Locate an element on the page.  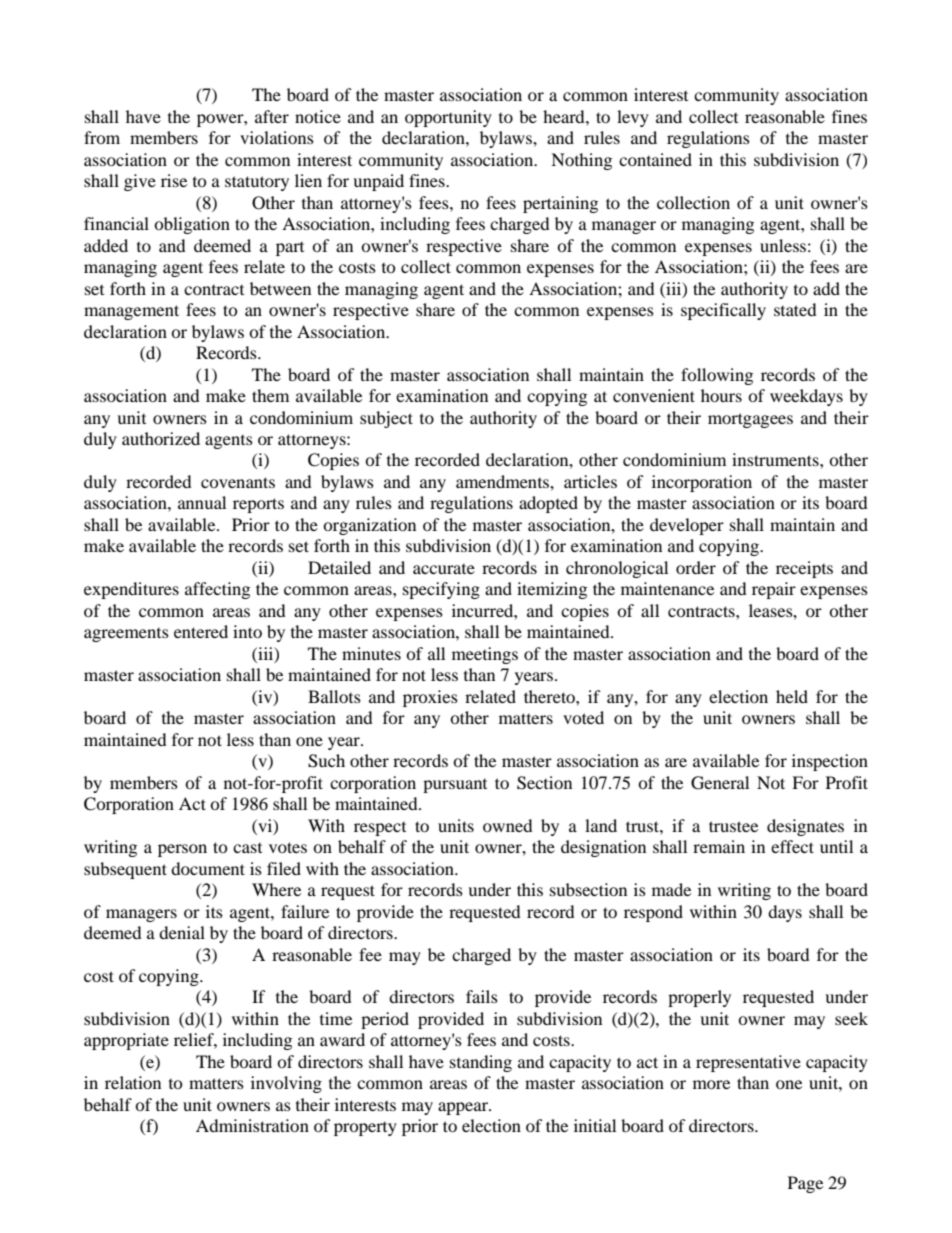
heard is located at coordinates (565, 116).
